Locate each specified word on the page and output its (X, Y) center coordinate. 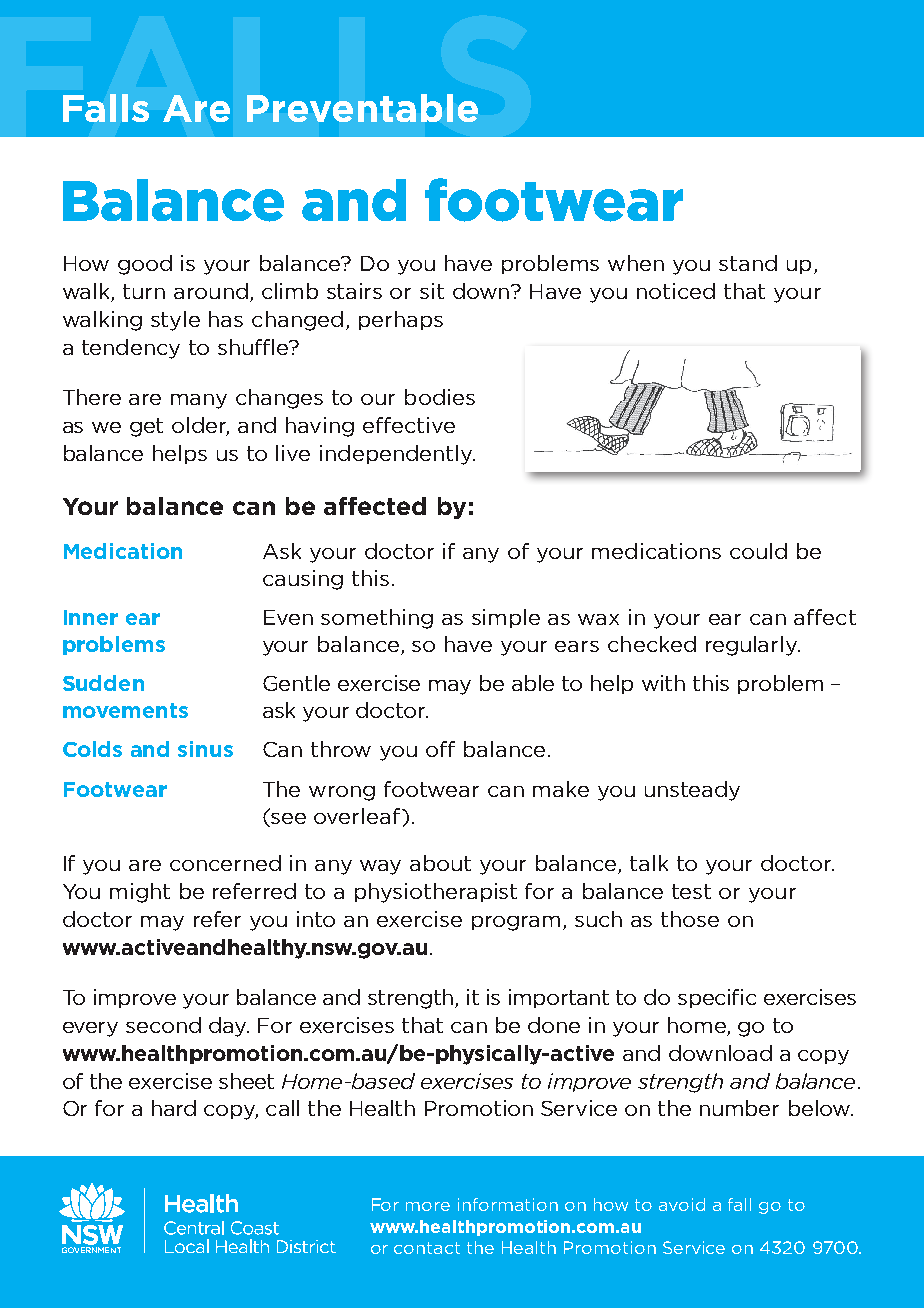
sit (432, 291)
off (440, 749)
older (200, 426)
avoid (682, 1204)
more (428, 1206)
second (163, 1025)
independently (397, 455)
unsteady (692, 791)
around (211, 291)
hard (174, 1108)
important (559, 998)
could (758, 551)
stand (748, 263)
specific (717, 998)
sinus (205, 749)
